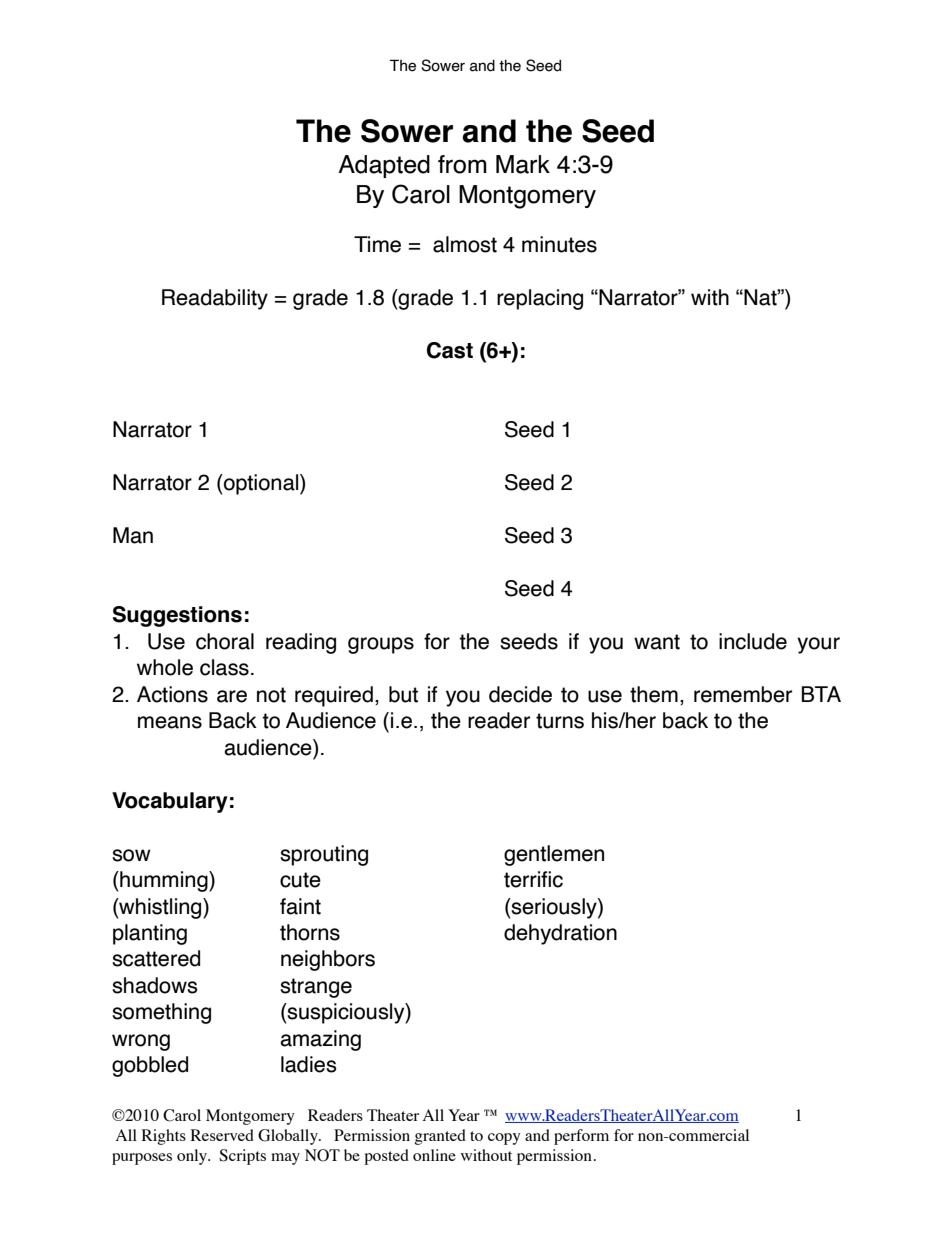 The image size is (952, 1233). I want to click on from, so click(462, 164).
